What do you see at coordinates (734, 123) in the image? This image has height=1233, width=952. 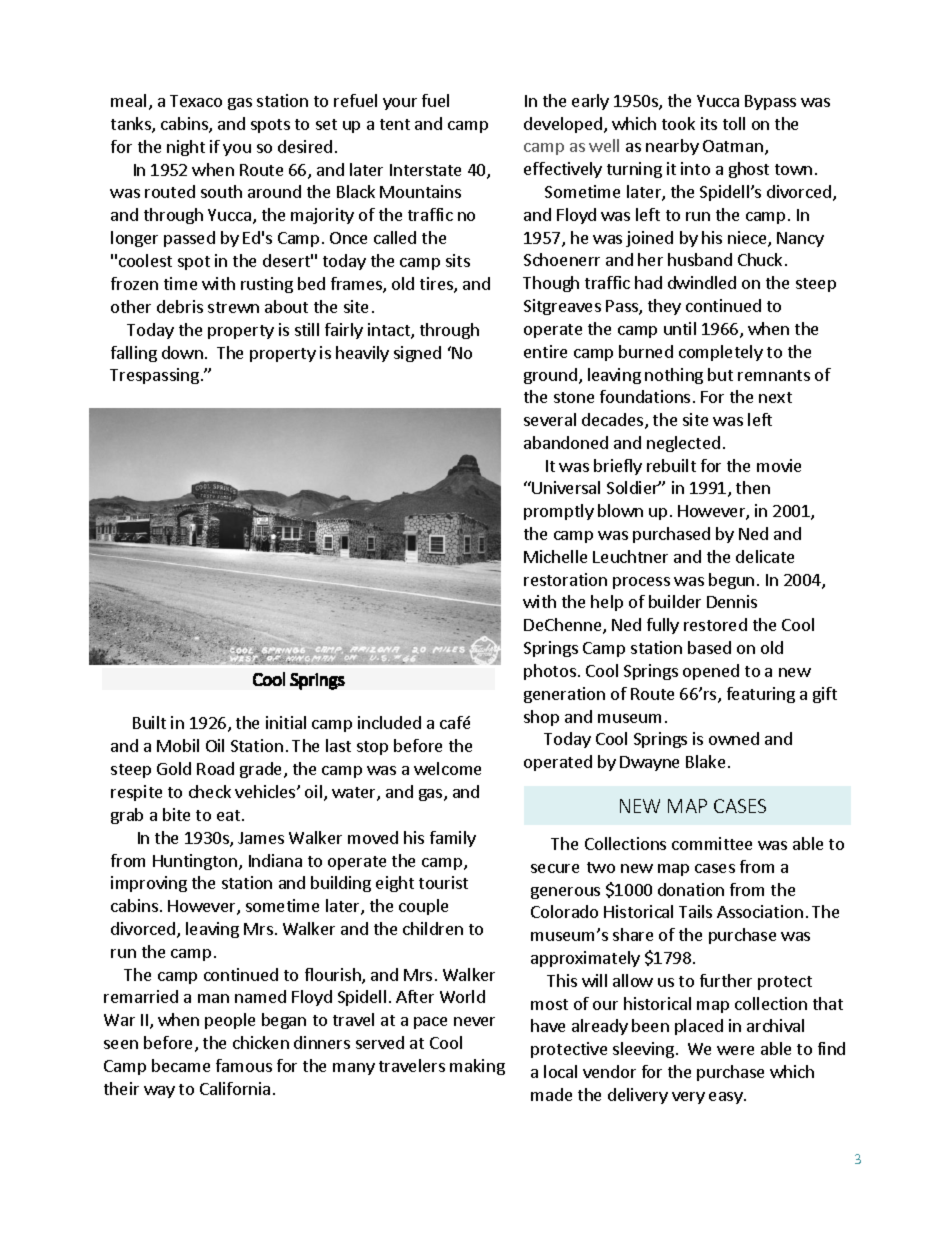 I see `toll` at bounding box center [734, 123].
